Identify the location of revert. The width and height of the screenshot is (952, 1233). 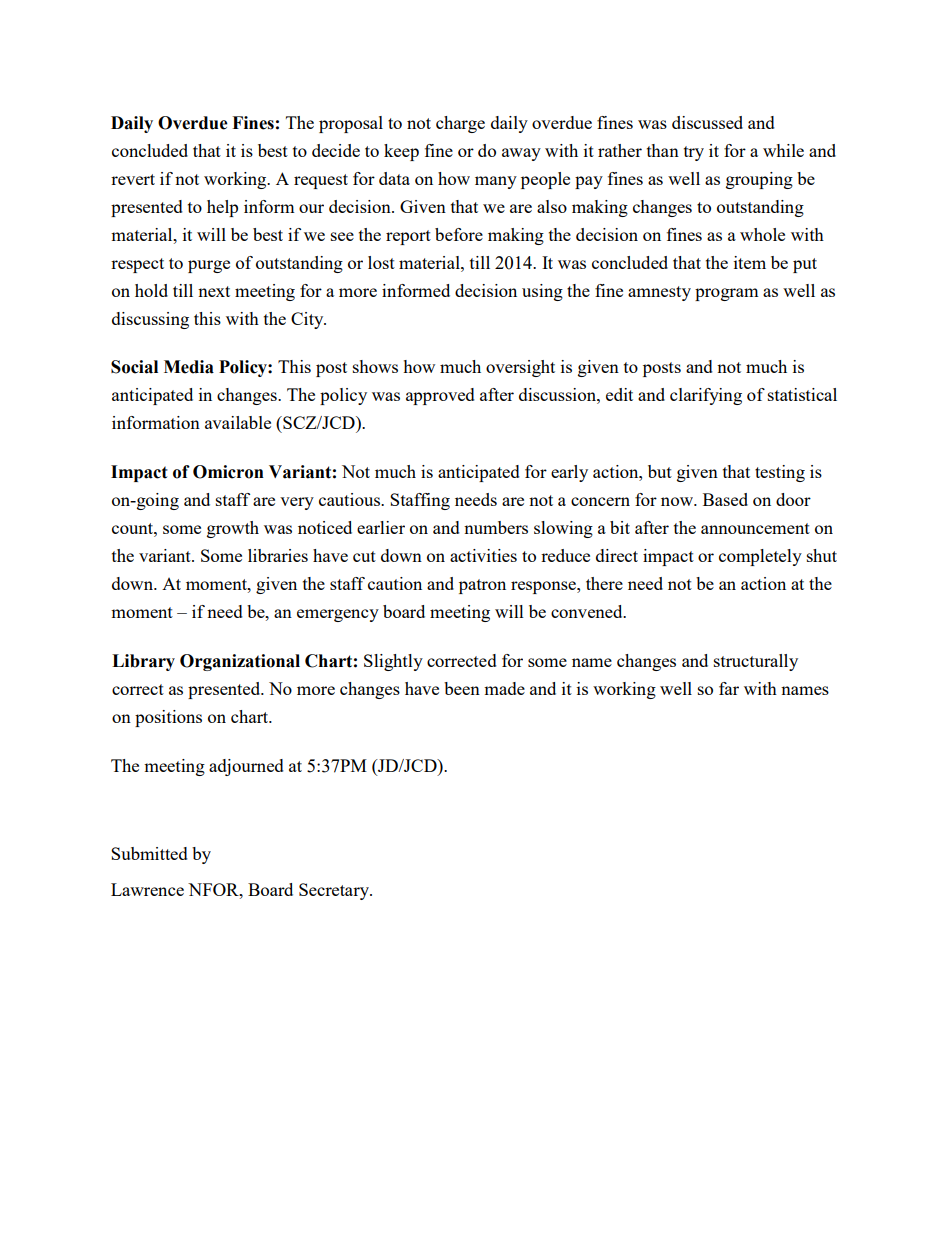
(133, 179).
